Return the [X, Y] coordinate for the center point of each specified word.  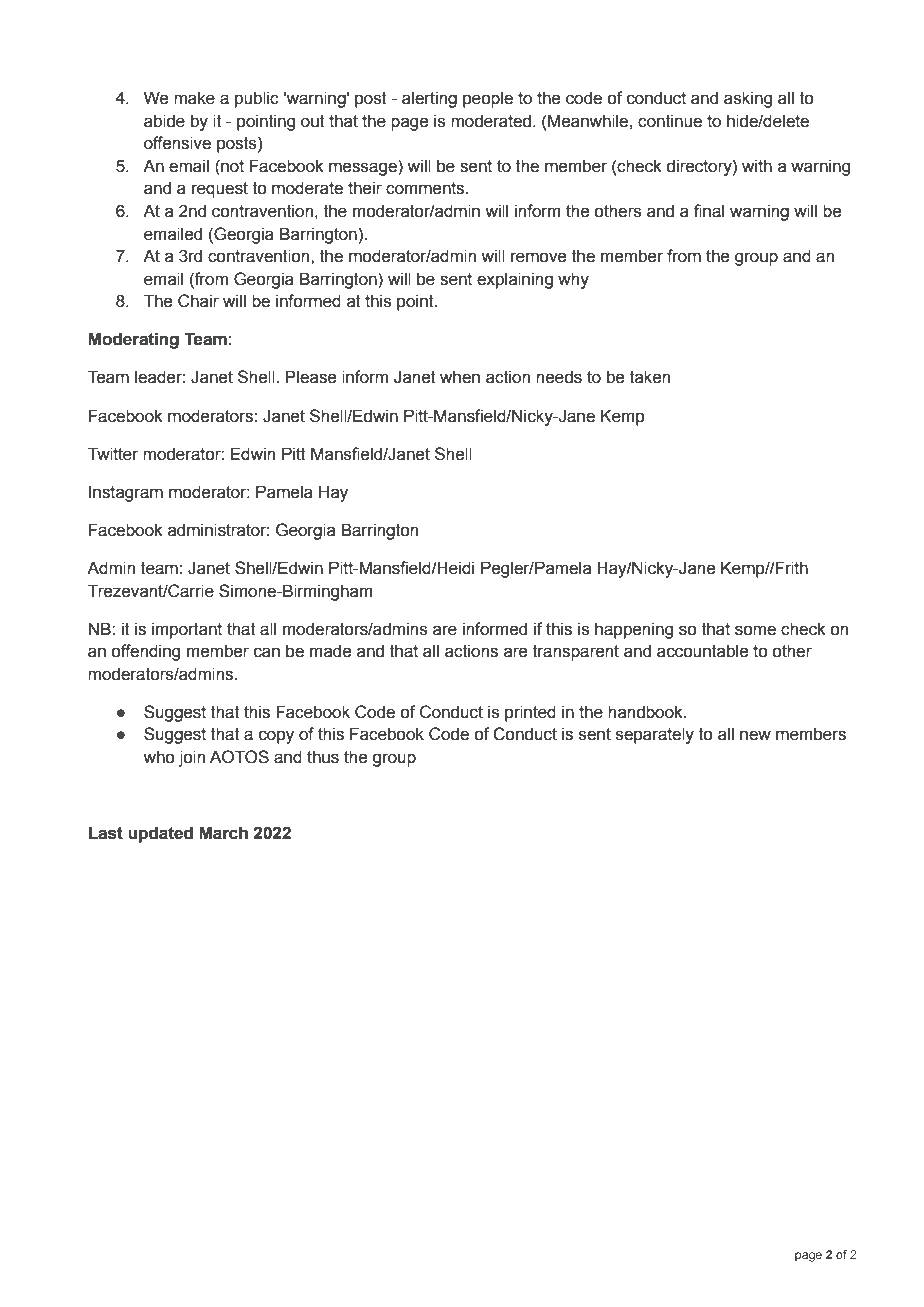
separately [655, 735]
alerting [429, 99]
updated [160, 834]
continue [670, 121]
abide [164, 121]
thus [323, 757]
